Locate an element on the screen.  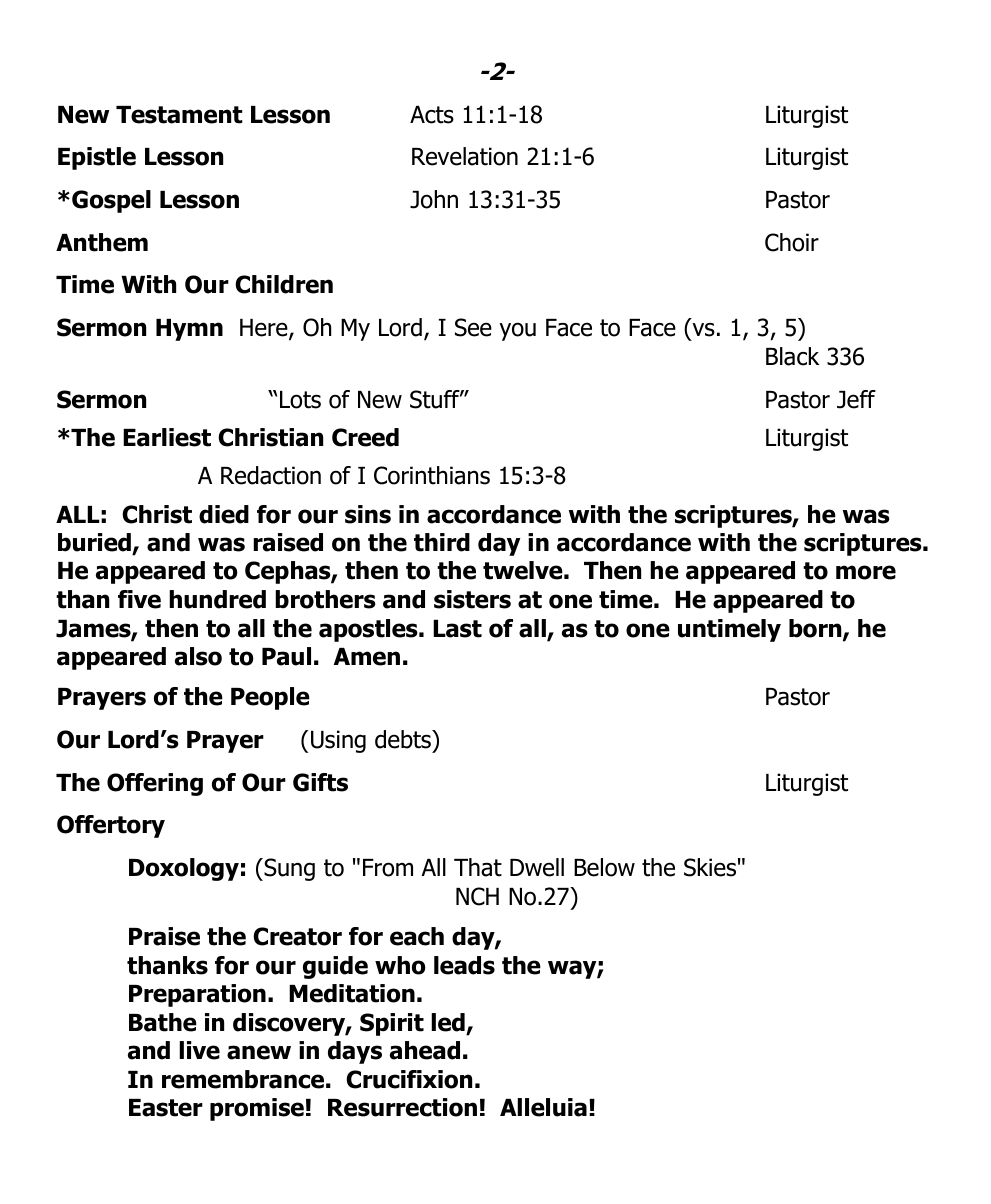
born is located at coordinates (816, 629).
